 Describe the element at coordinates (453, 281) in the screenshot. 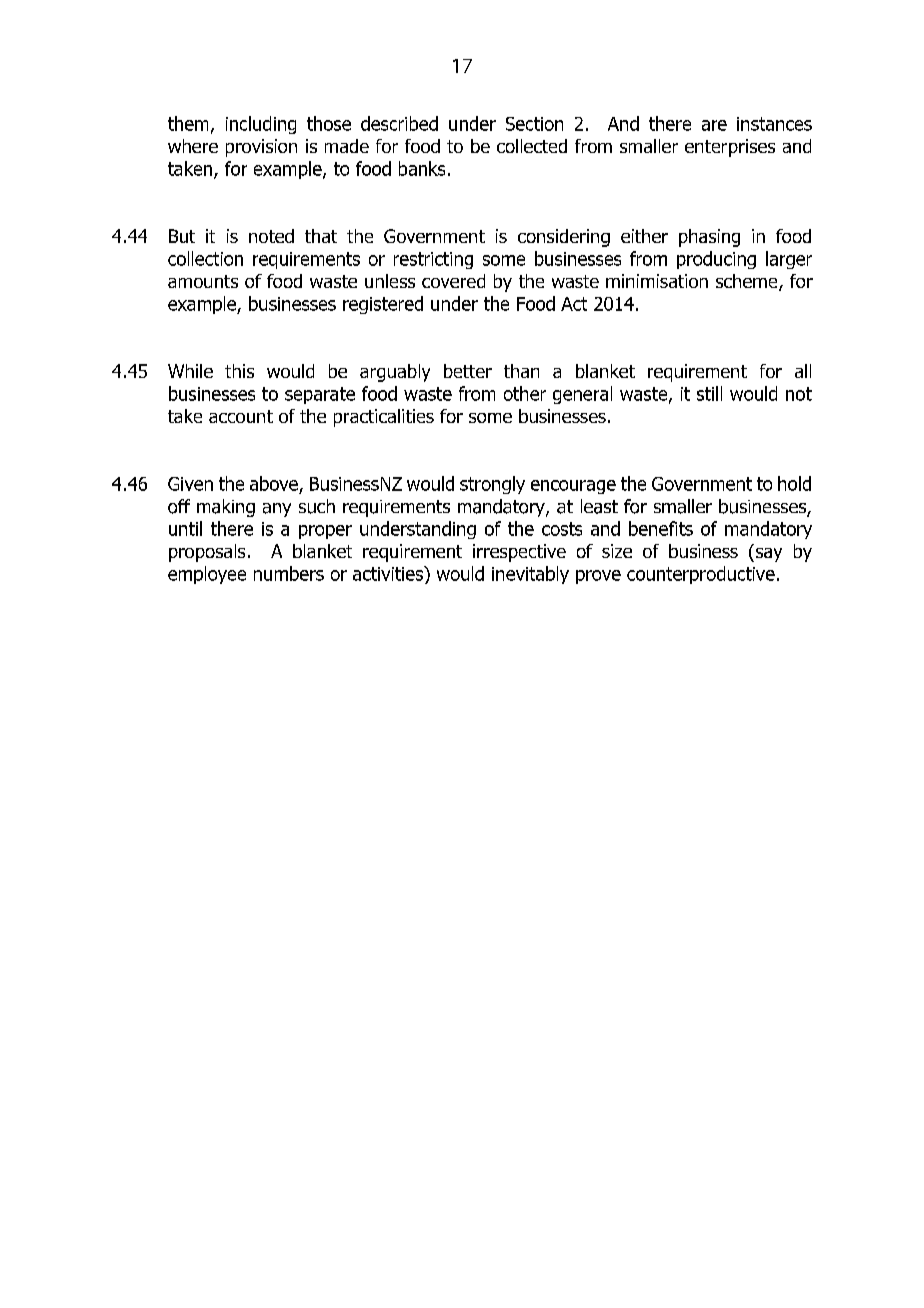

I see `covered` at that location.
